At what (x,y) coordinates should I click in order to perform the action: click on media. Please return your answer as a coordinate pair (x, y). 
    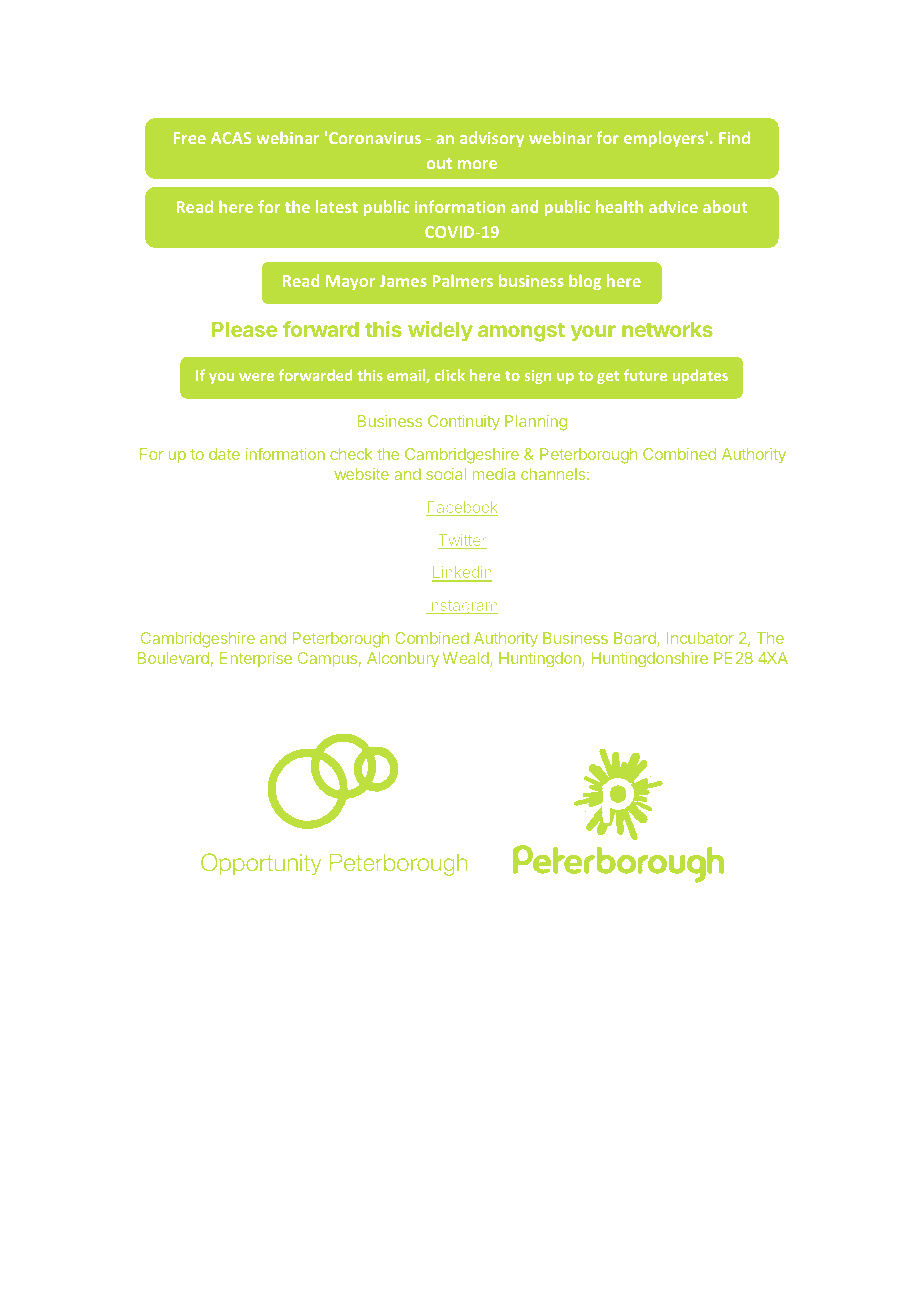
    Looking at the image, I should click on (493, 474).
